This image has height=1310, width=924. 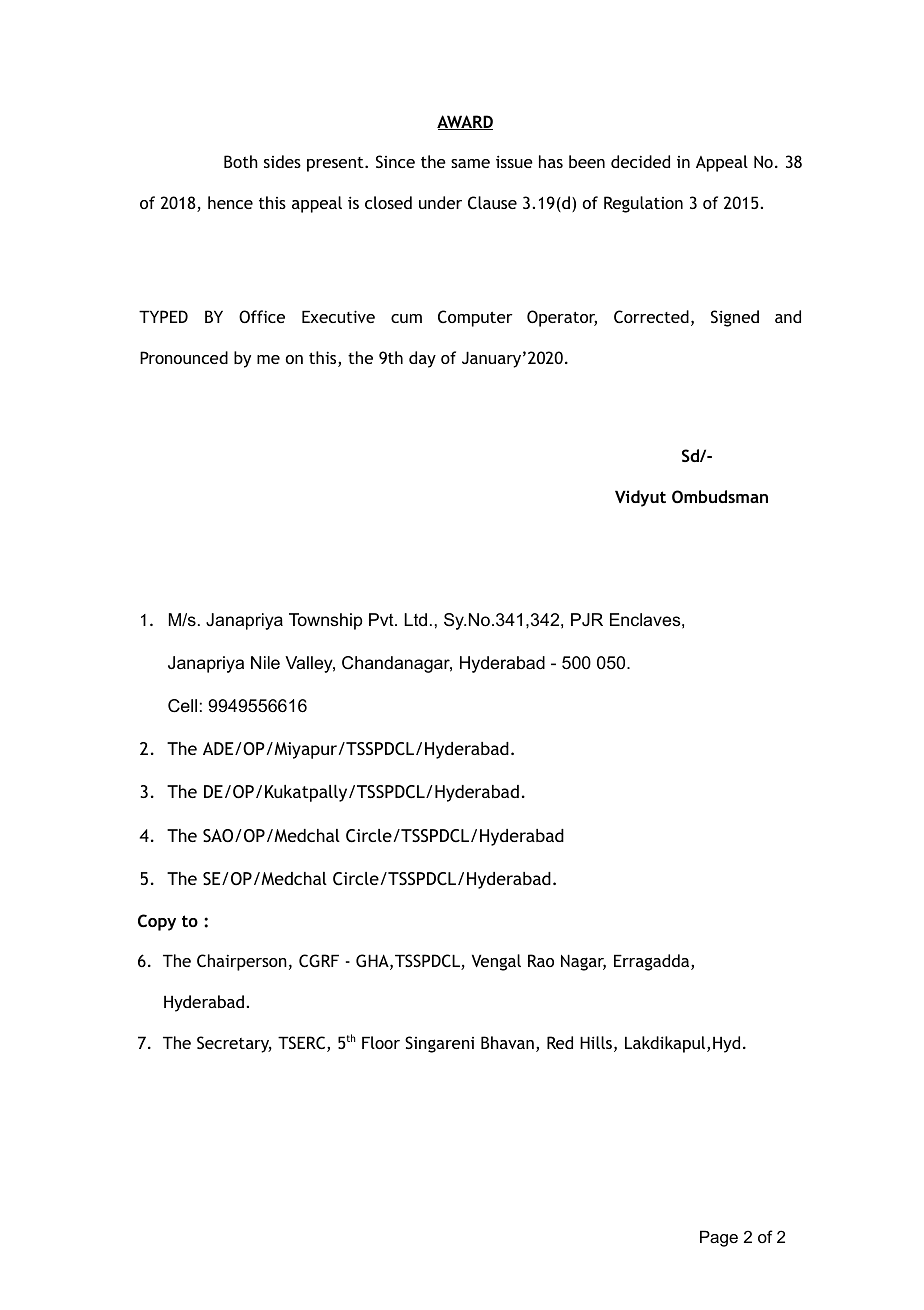 I want to click on Both, so click(x=241, y=161).
